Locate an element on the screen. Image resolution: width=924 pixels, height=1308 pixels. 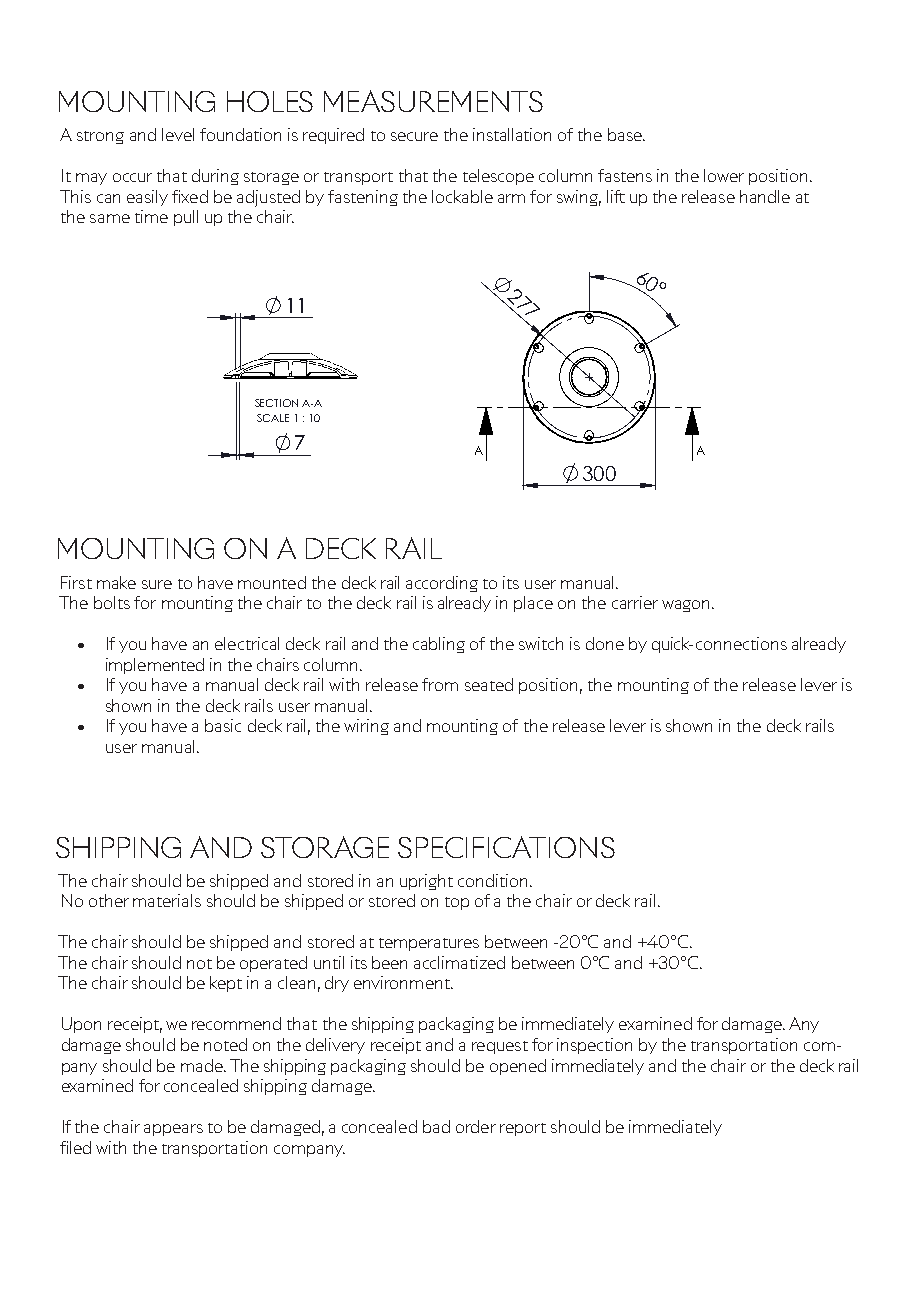
inspection is located at coordinates (594, 1046).
